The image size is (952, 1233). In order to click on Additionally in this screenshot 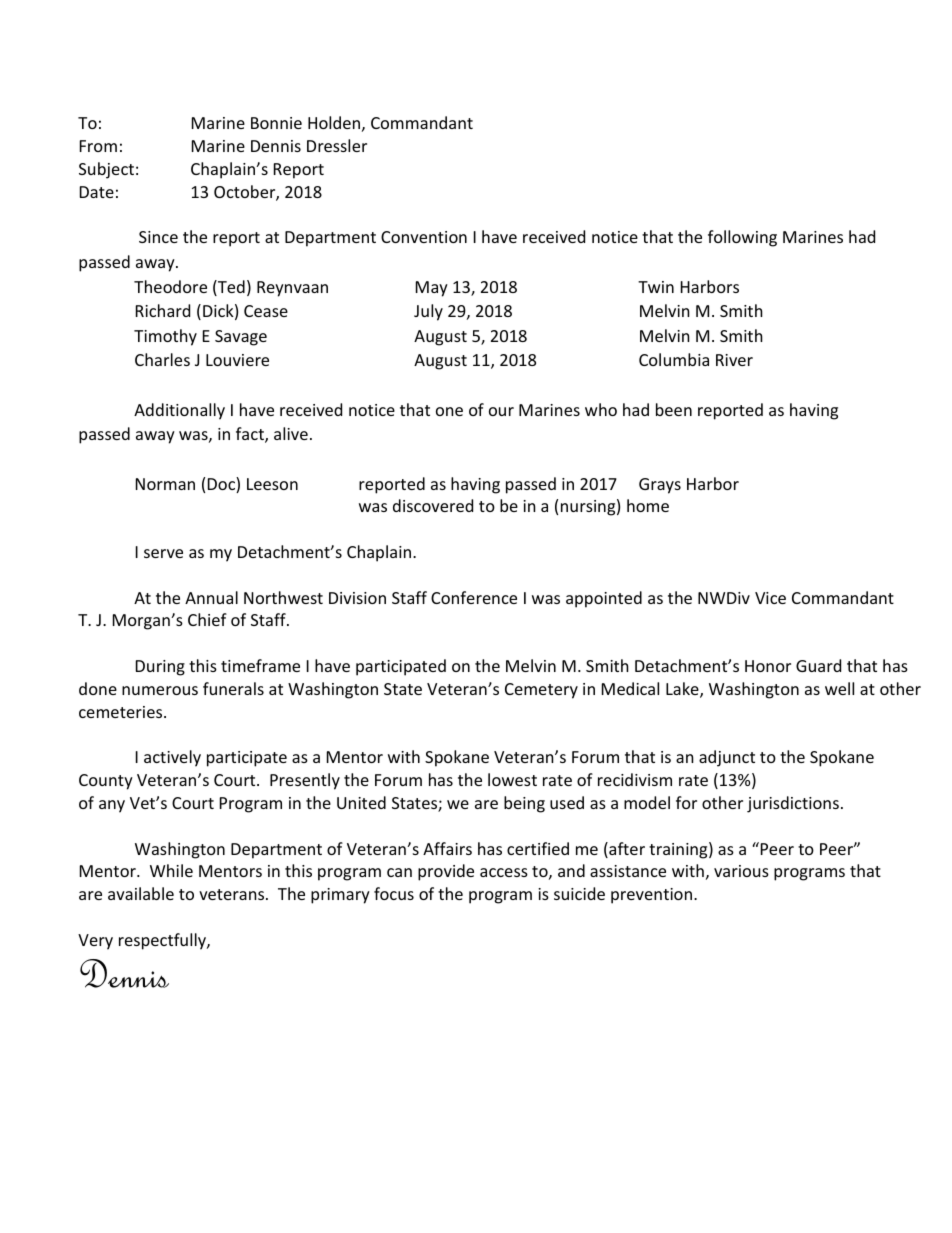, I will do `click(179, 411)`.
